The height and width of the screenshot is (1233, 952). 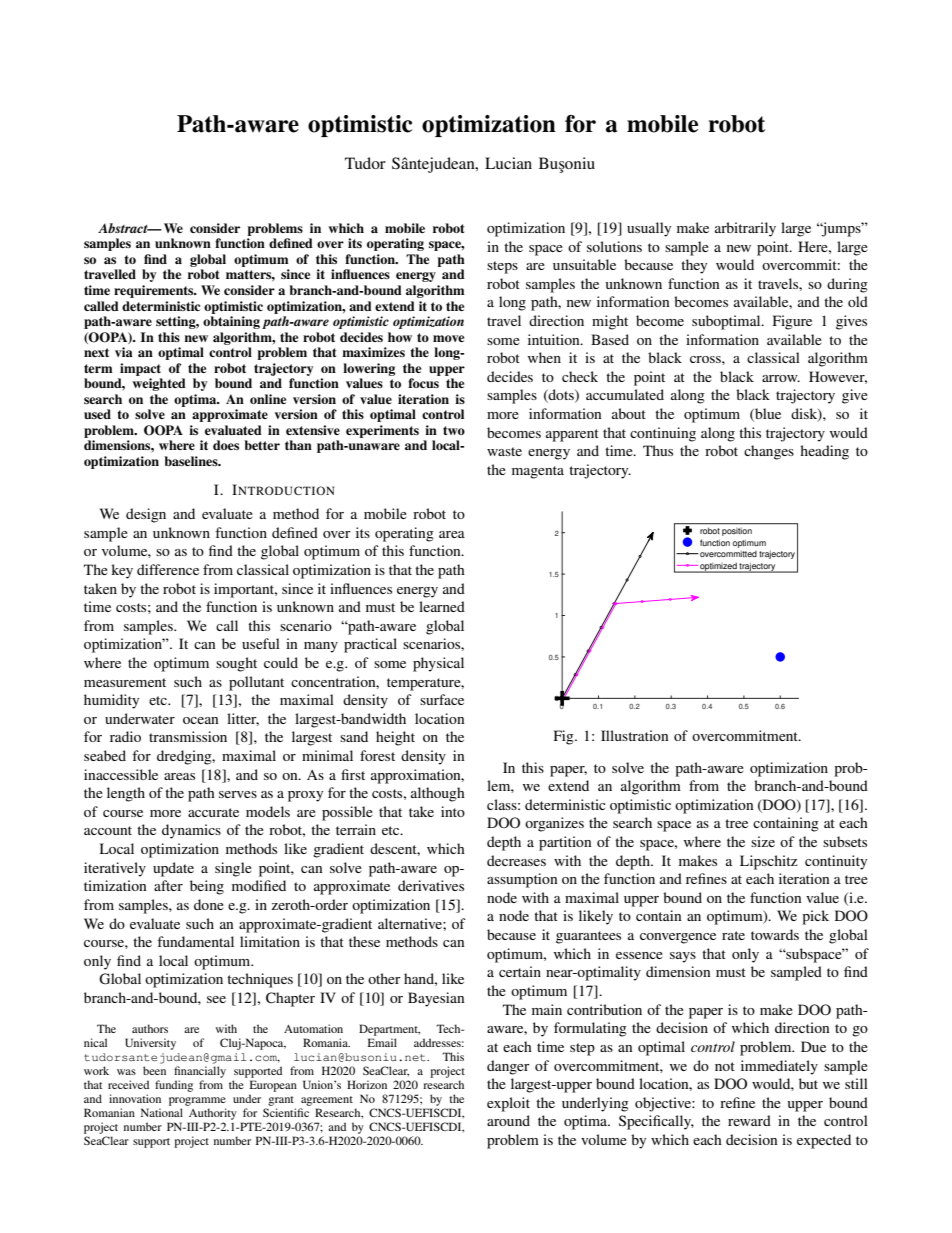 I want to click on changes, so click(x=769, y=452).
